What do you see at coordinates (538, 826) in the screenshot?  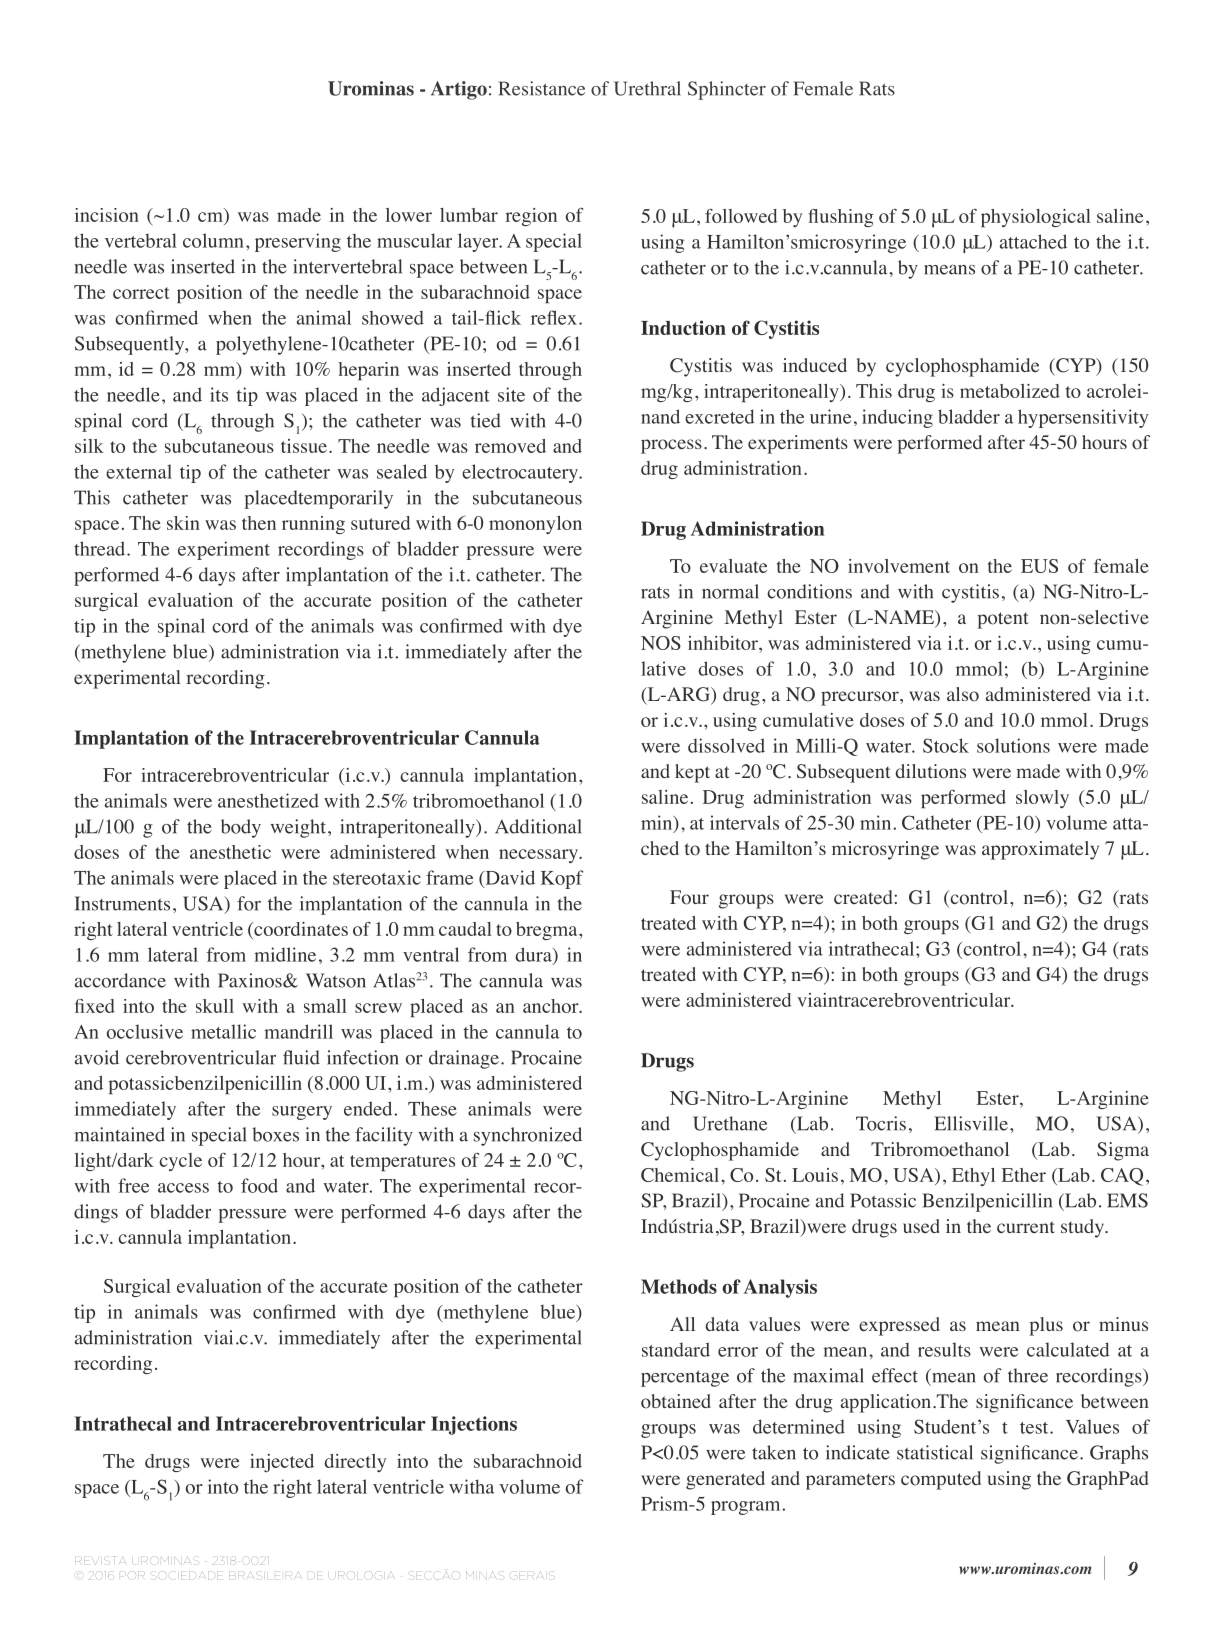 I see `Additional` at bounding box center [538, 826].
